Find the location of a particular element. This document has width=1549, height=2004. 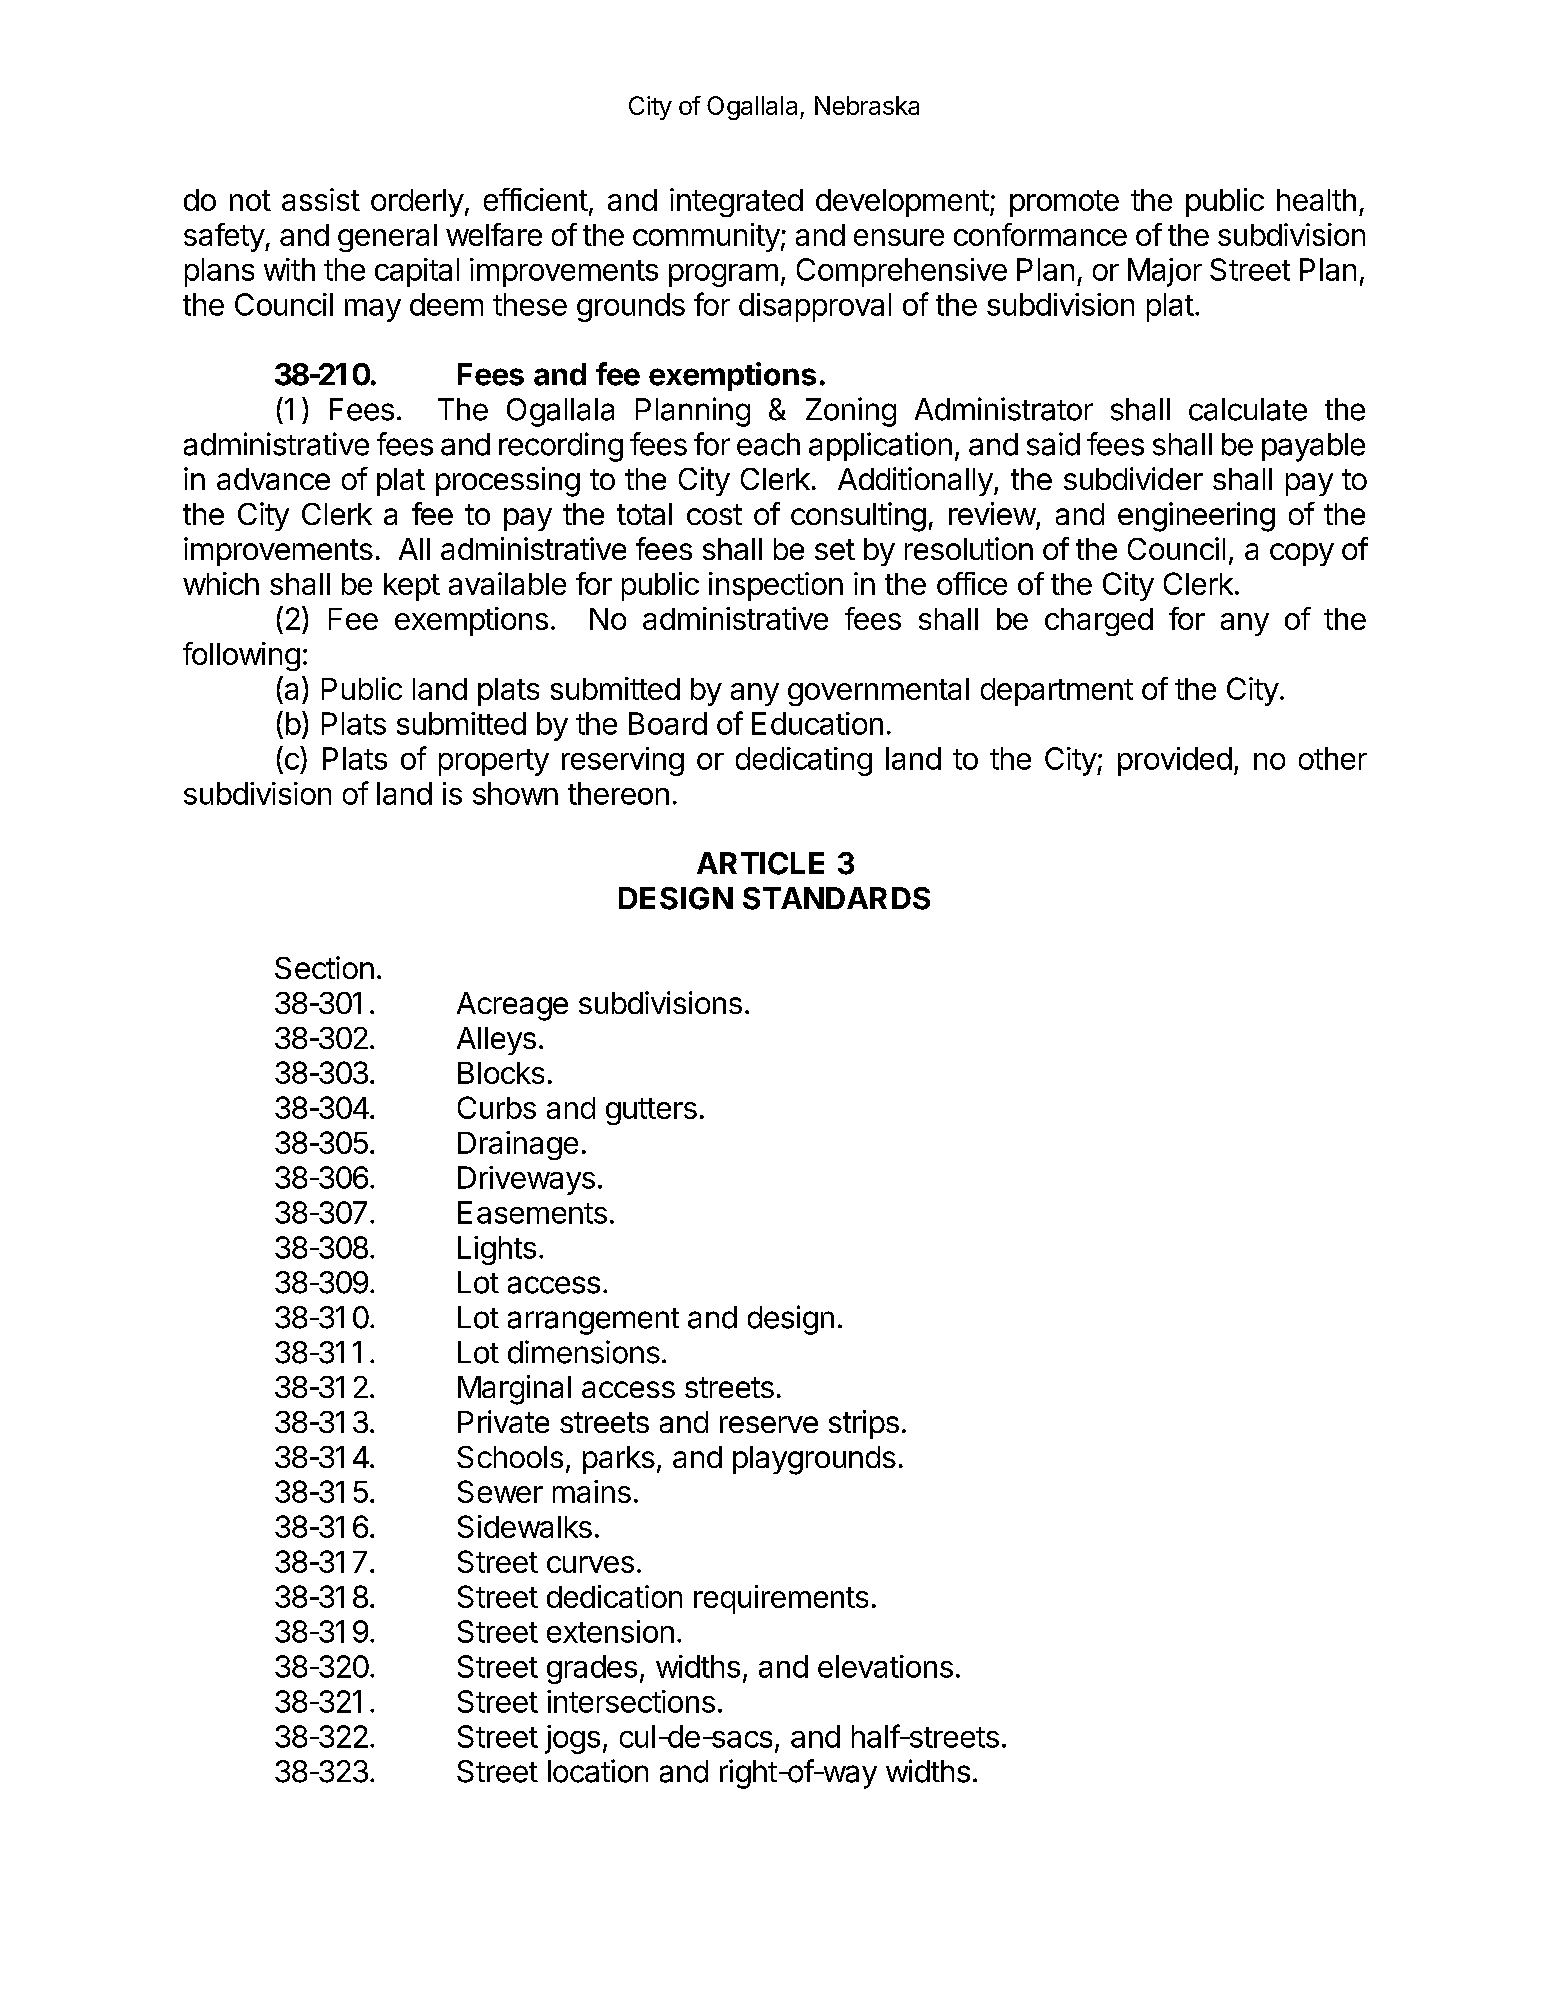

elevations is located at coordinates (885, 1666).
